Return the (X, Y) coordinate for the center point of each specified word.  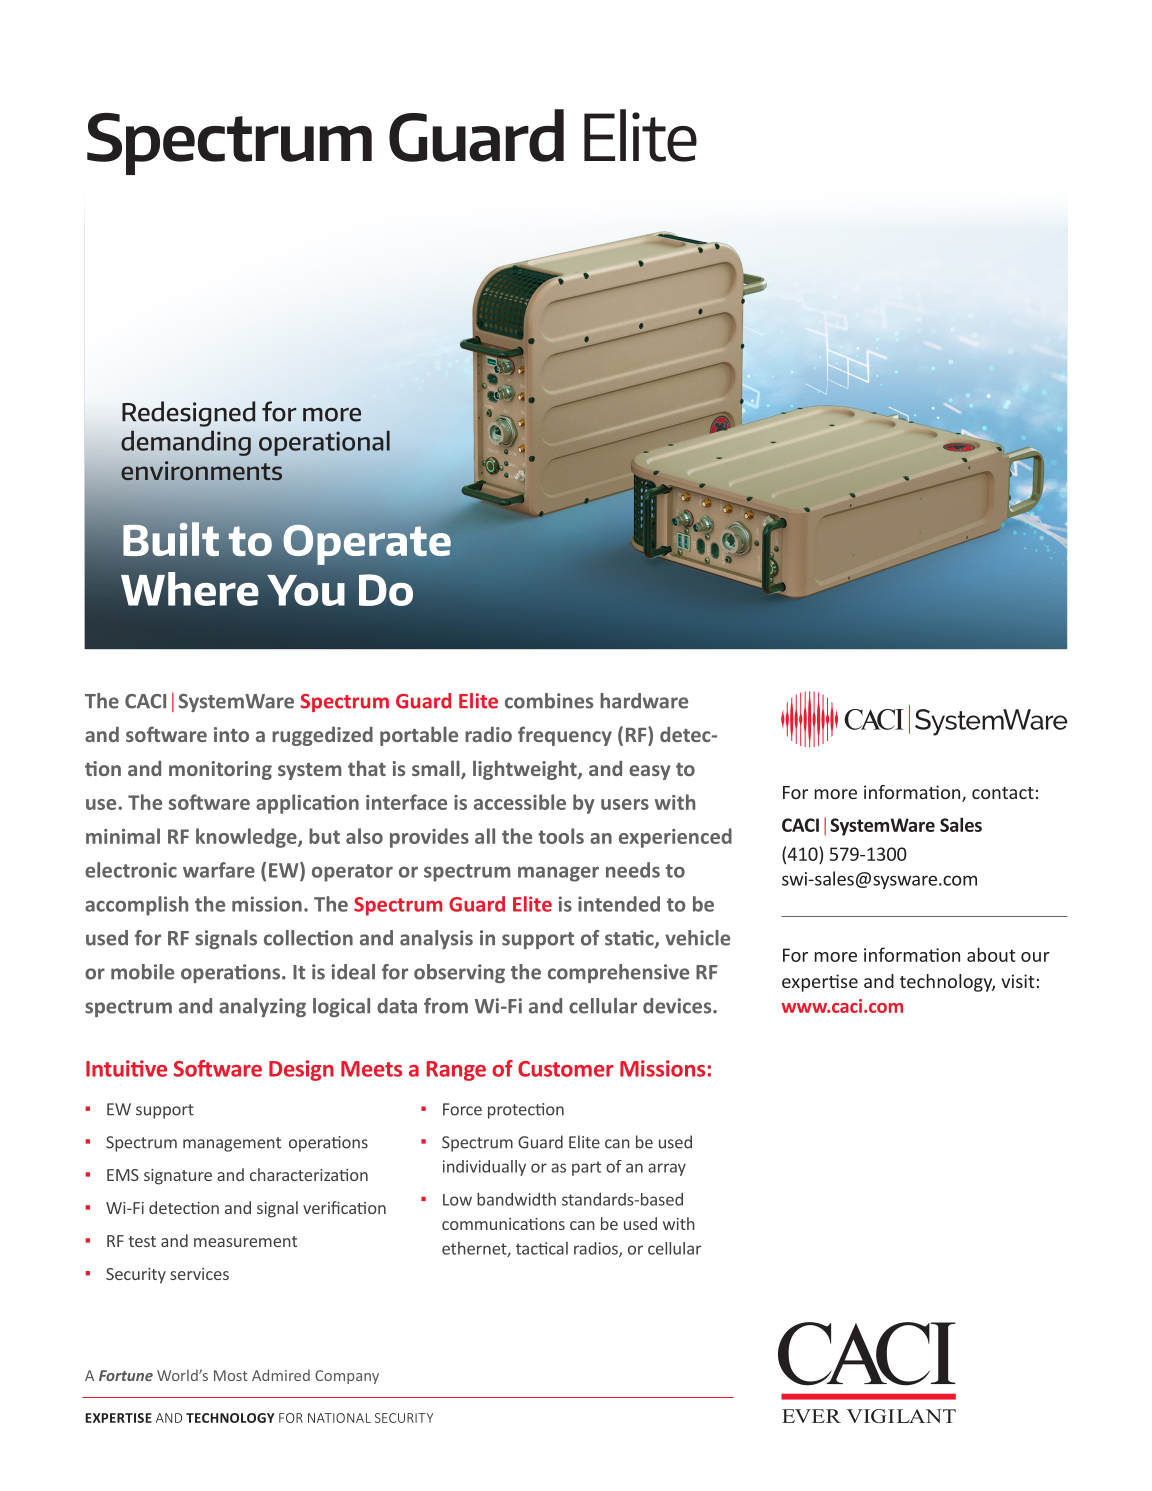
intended (619, 904)
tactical (542, 1248)
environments (201, 470)
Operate (367, 544)
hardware (644, 701)
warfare (219, 870)
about (991, 954)
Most (231, 1375)
